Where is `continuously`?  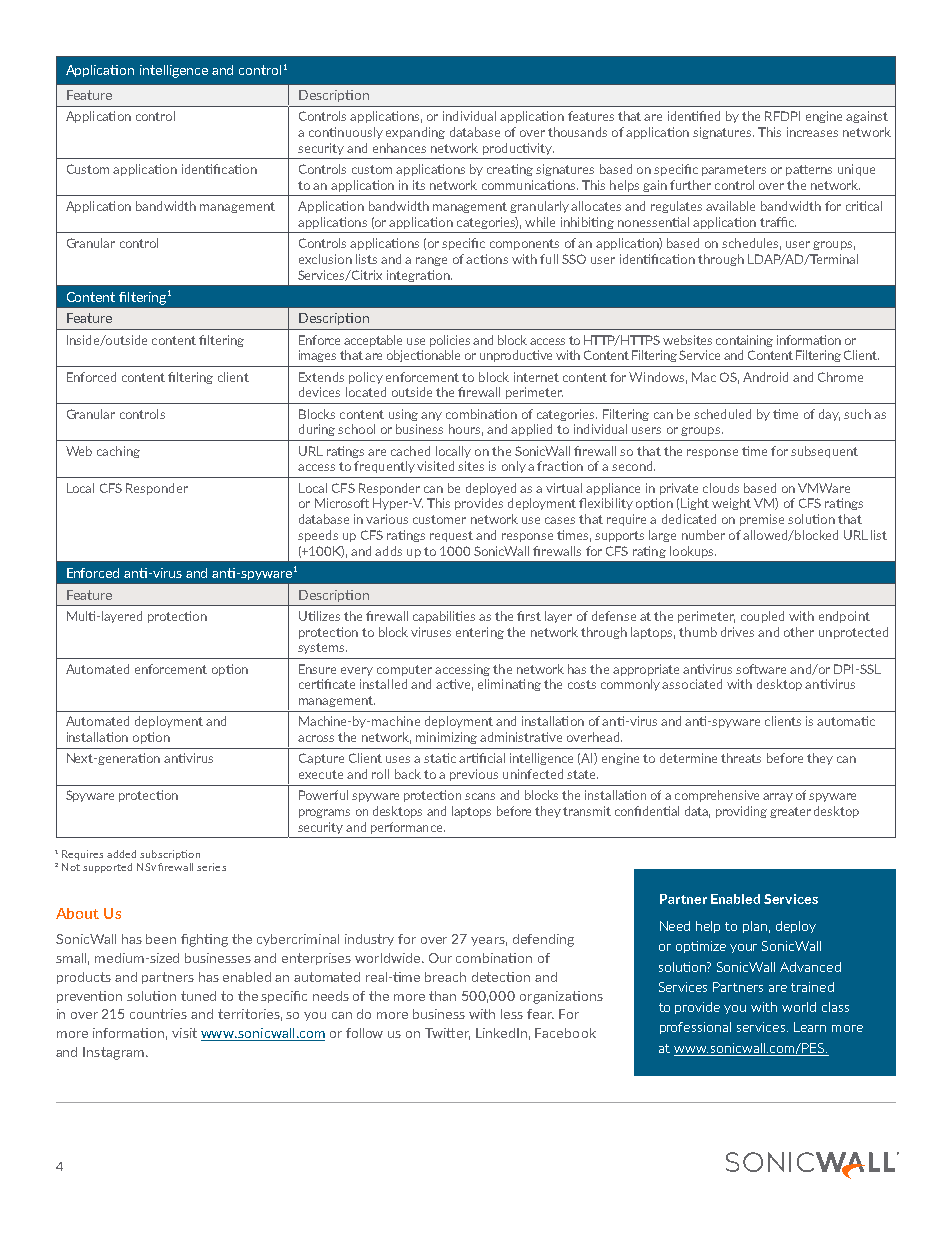
continuously is located at coordinates (346, 133).
